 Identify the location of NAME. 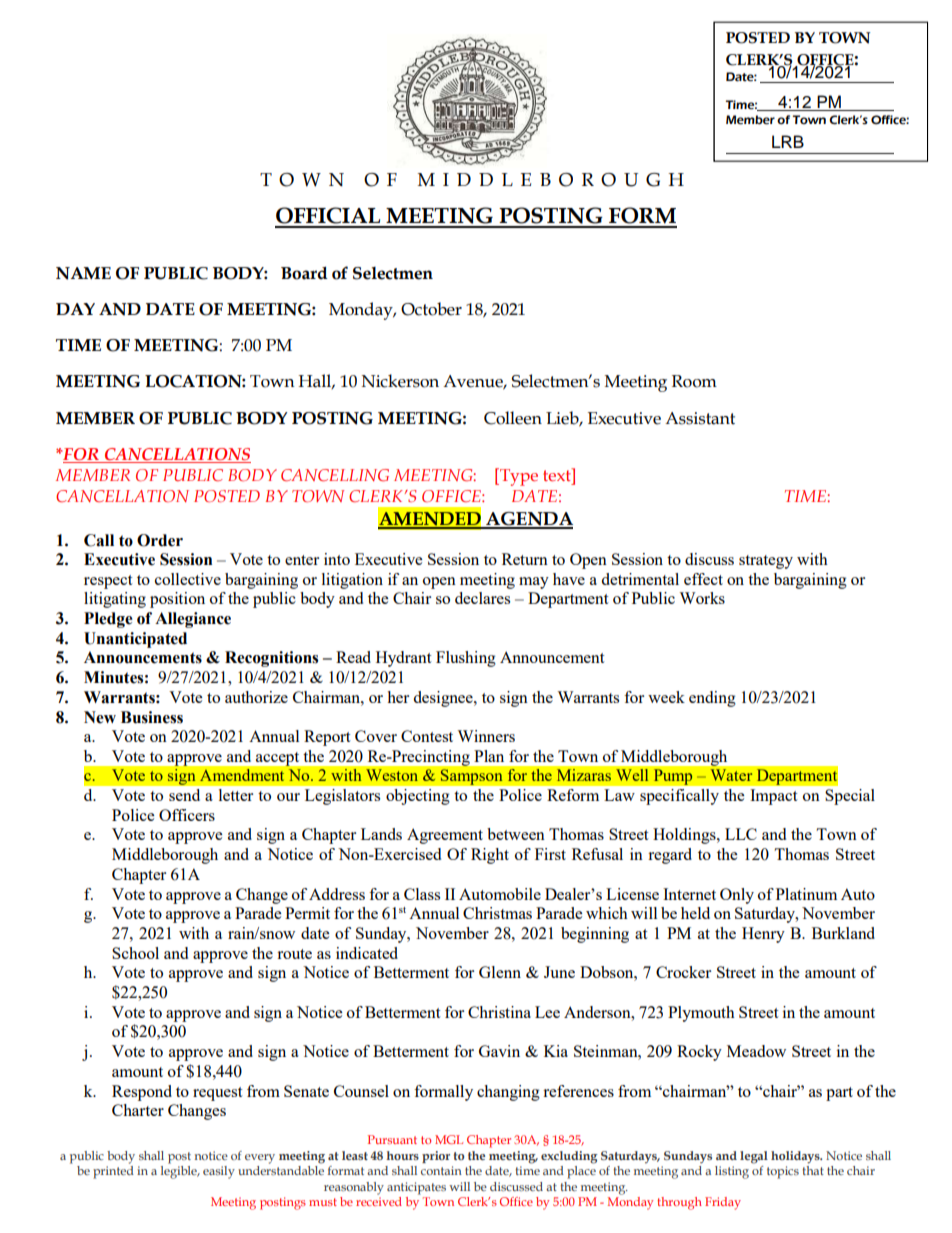
(83, 273).
